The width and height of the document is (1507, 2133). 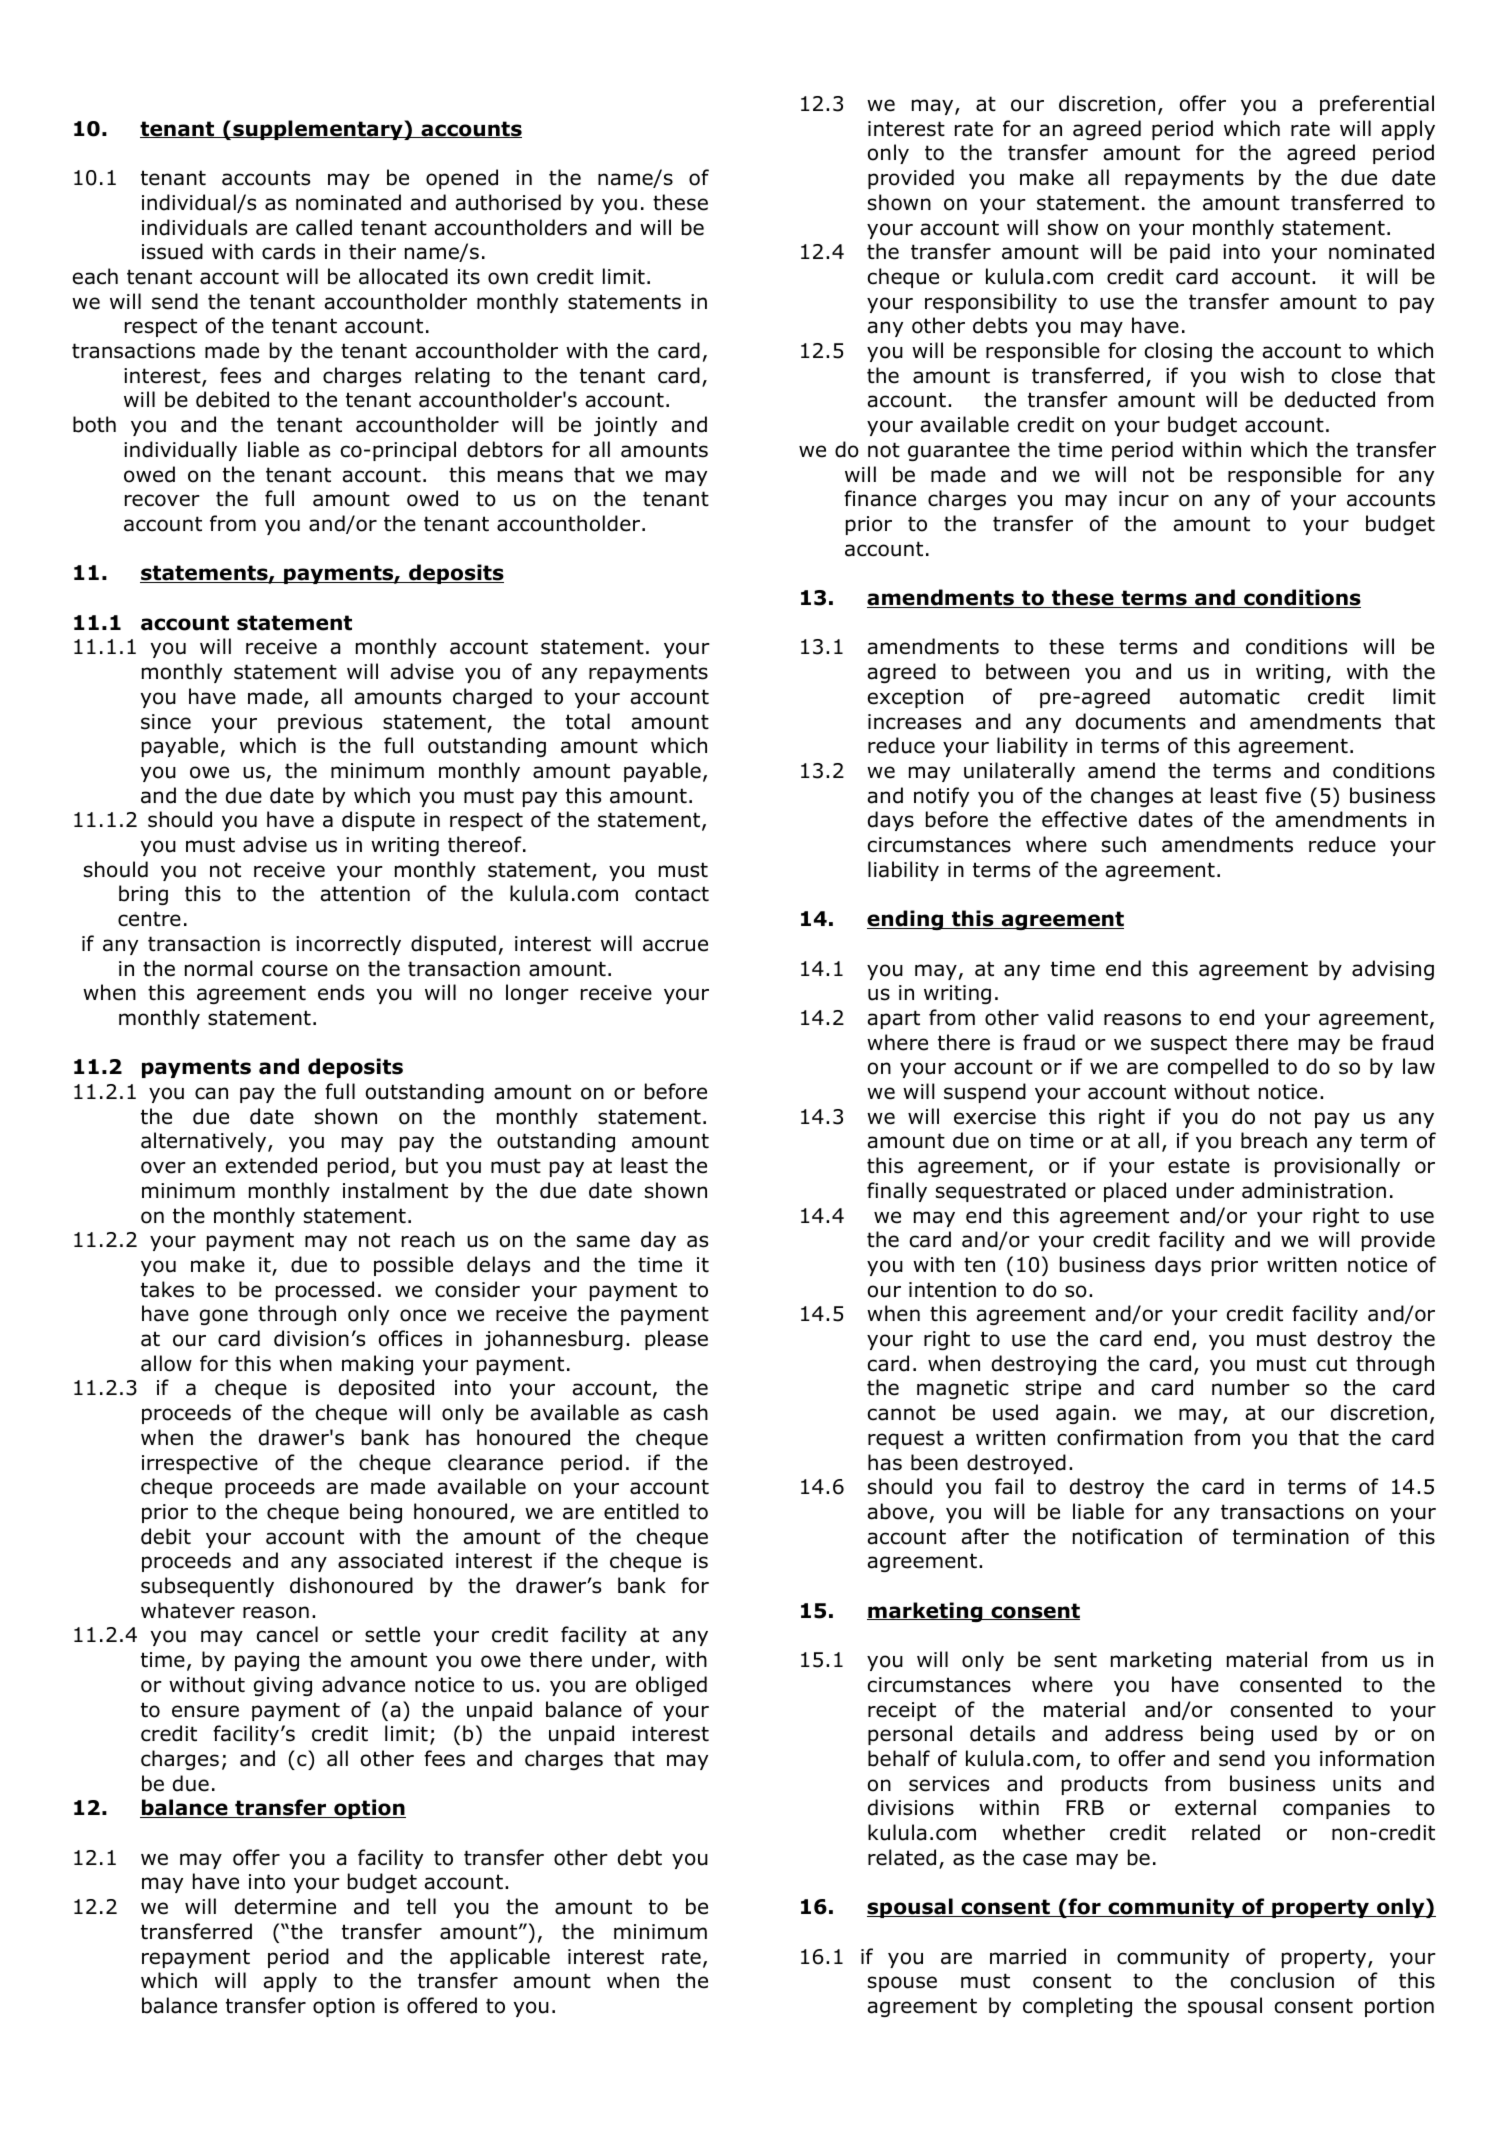 What do you see at coordinates (1377, 105) in the document?
I see `preferential` at bounding box center [1377, 105].
